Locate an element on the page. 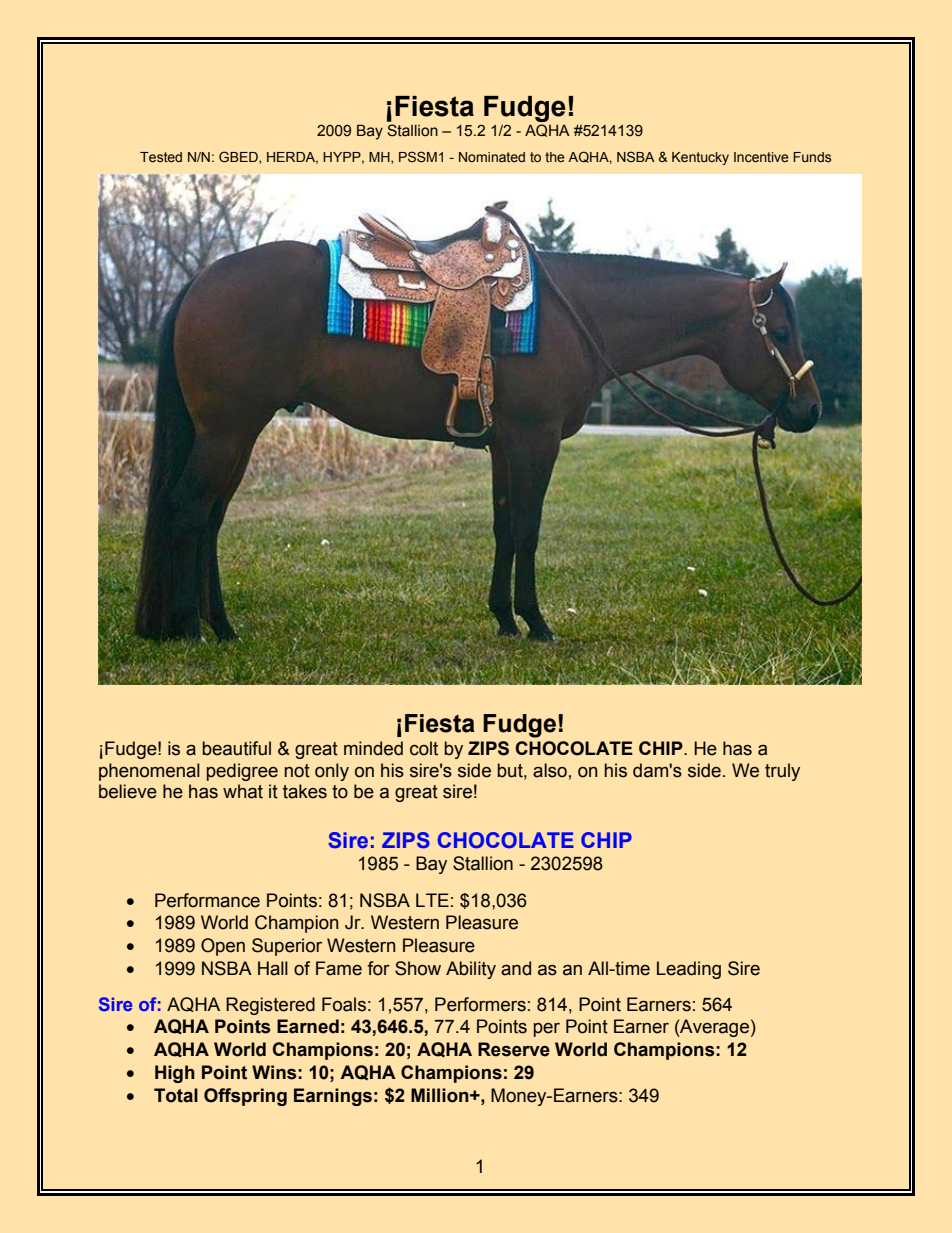 The image size is (952, 1233). colt is located at coordinates (424, 748).
